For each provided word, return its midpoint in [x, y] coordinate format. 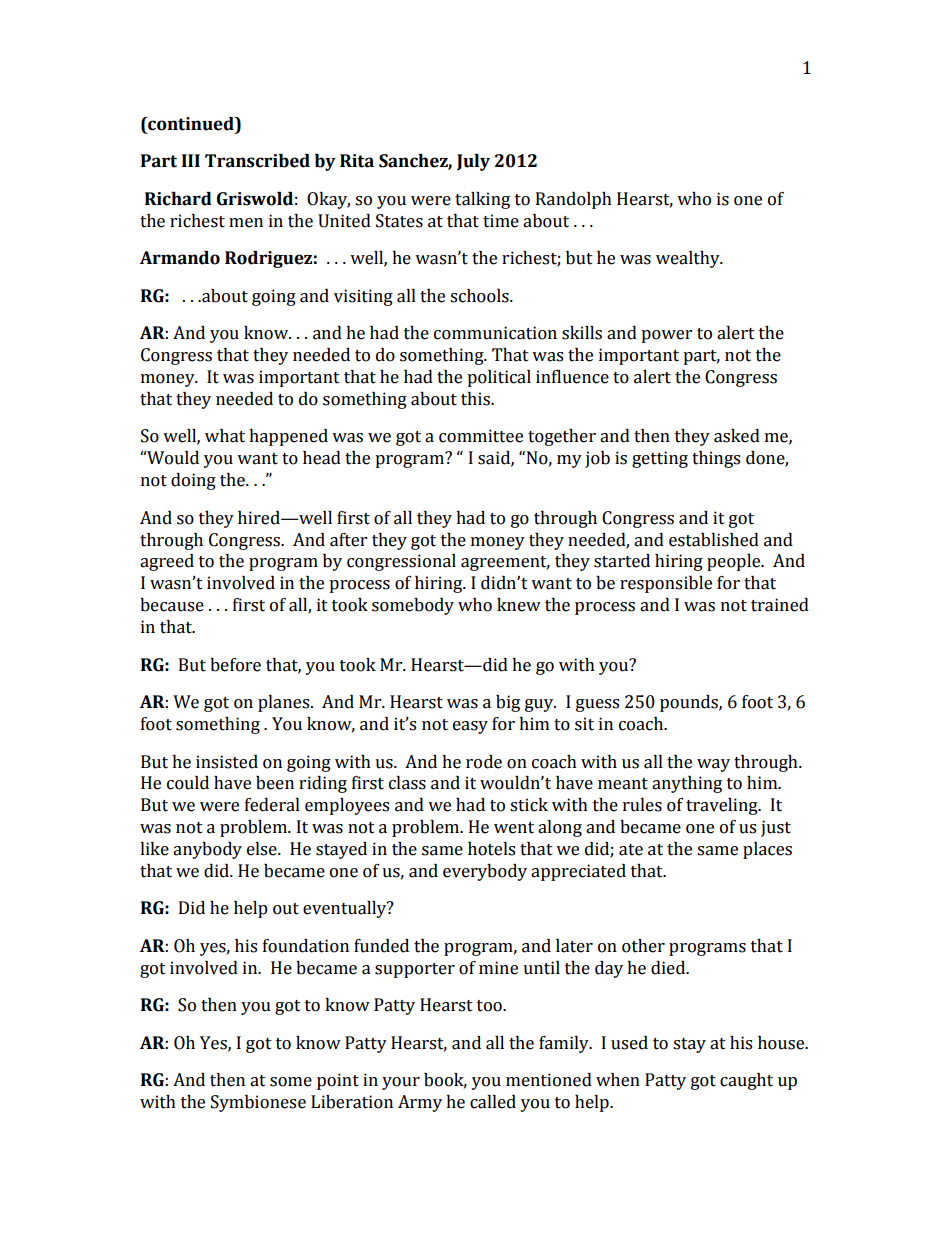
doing [193, 481]
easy [470, 727]
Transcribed [257, 161]
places [767, 850]
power [666, 336]
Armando [180, 258]
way [713, 765]
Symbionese [258, 1103]
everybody [485, 872]
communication [495, 333]
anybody [207, 850]
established [714, 540]
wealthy [689, 259]
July [473, 162]
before [235, 665]
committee [481, 436]
